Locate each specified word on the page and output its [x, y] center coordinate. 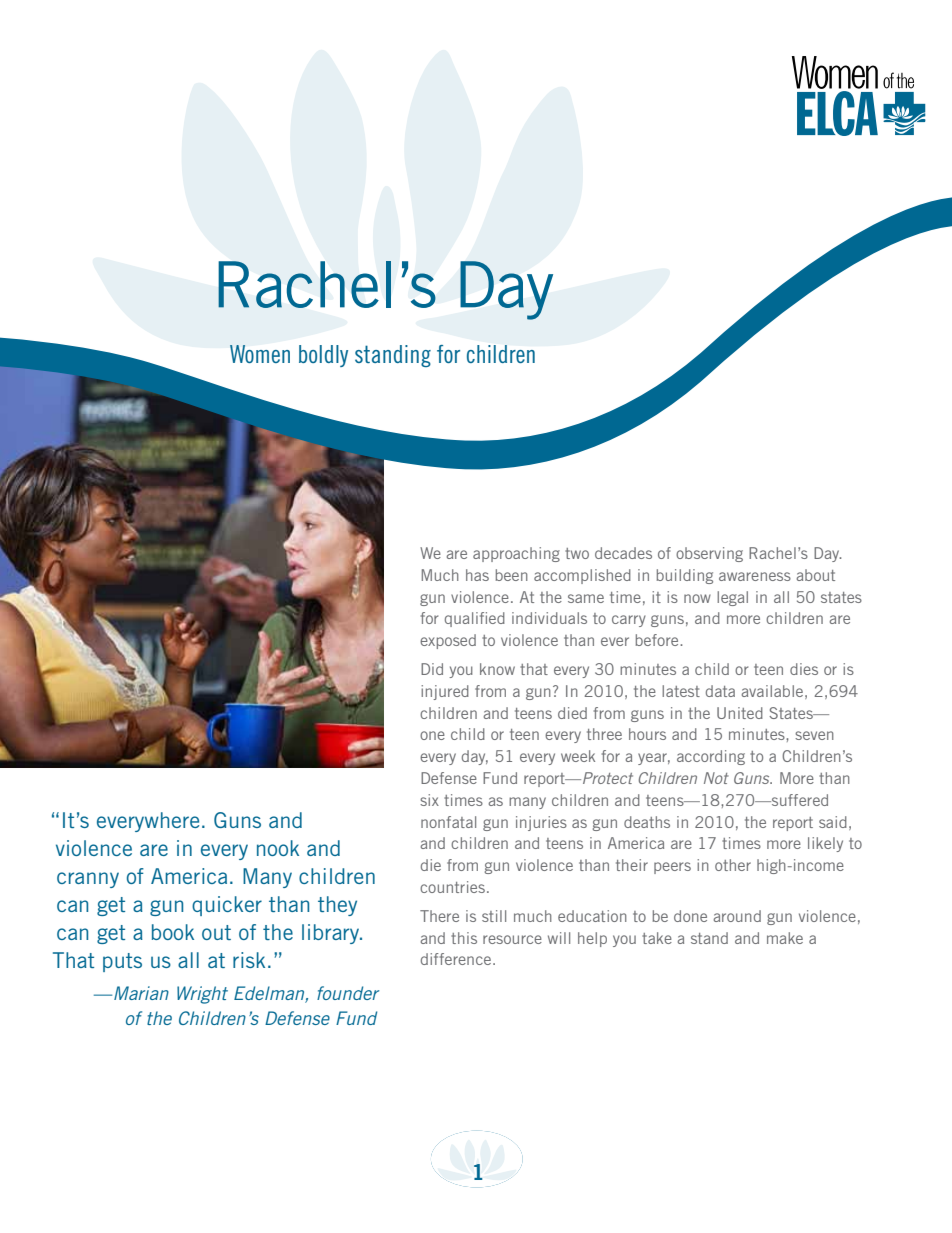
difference [457, 959]
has [477, 575]
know [497, 669]
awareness [755, 576]
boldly [323, 356]
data [720, 691]
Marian [141, 993]
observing [709, 554]
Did [432, 669]
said [833, 822]
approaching [516, 554]
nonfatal [448, 822]
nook [278, 848]
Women [260, 354]
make [785, 938]
